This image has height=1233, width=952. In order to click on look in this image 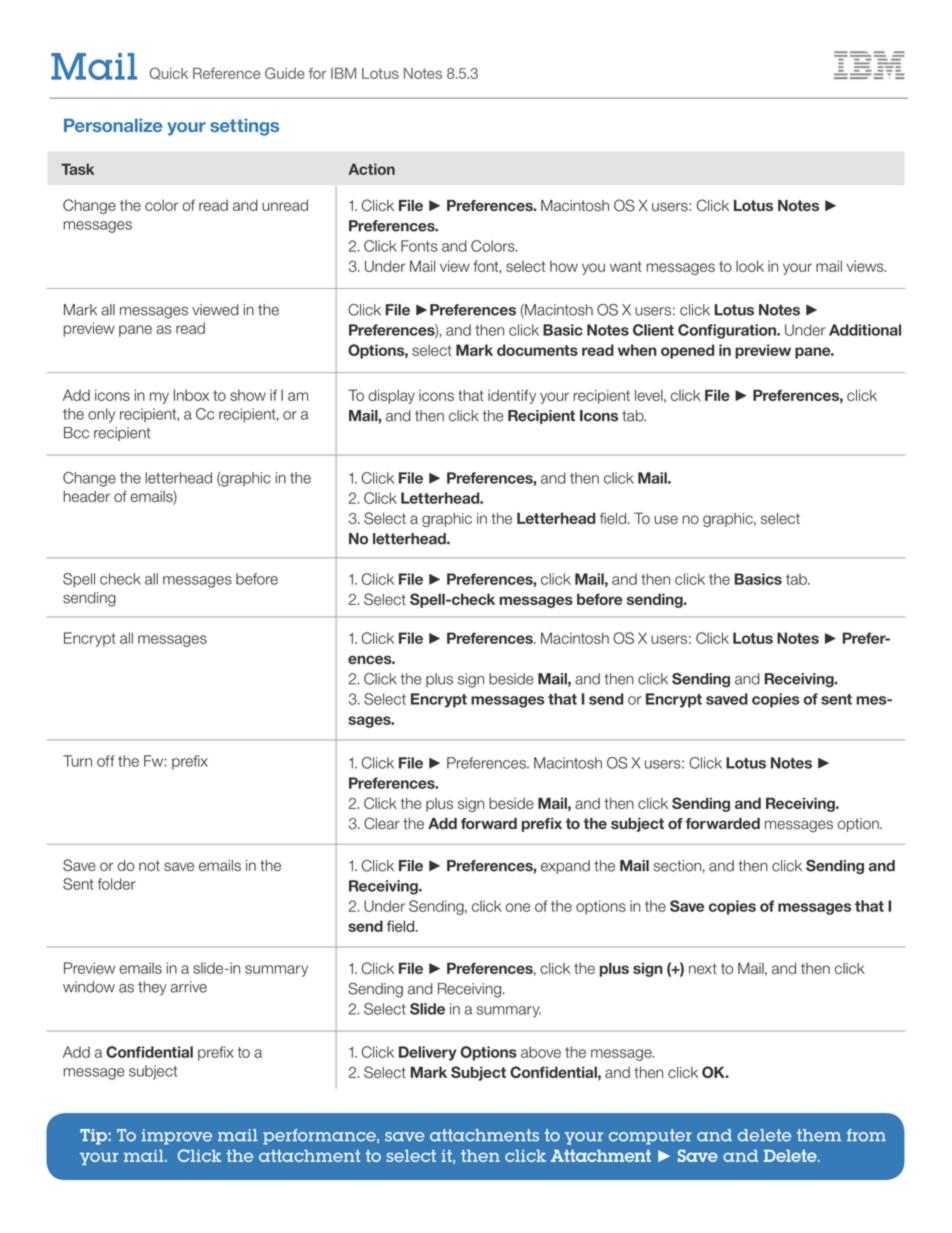, I will do `click(750, 266)`.
